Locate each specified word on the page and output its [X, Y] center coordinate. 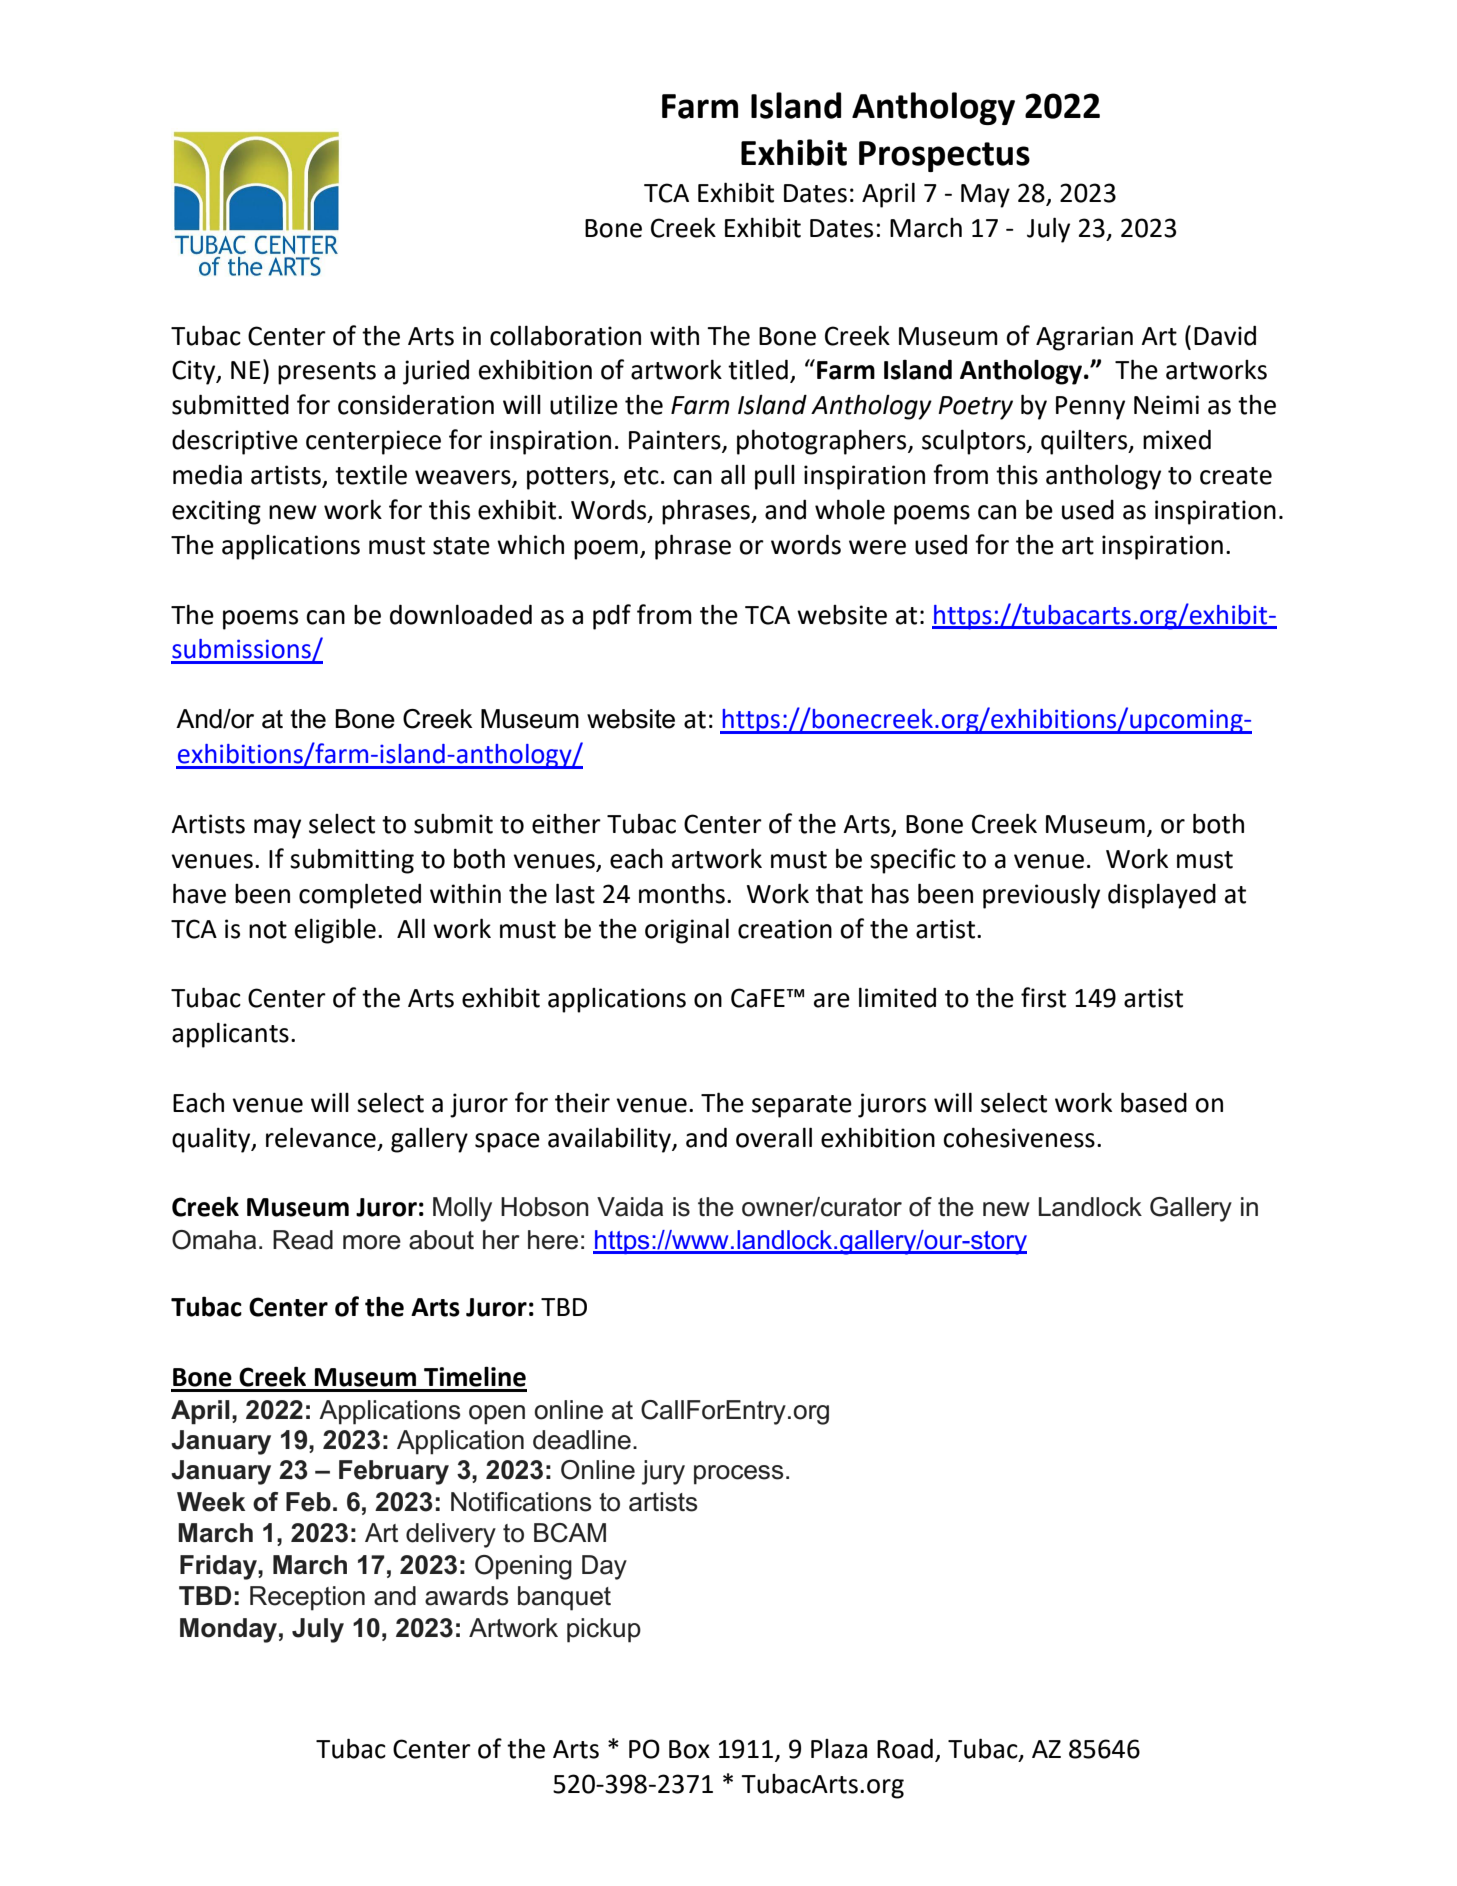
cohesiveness [1019, 1137]
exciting [216, 512]
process [738, 1475]
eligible [335, 931]
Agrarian [1084, 338]
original [687, 931]
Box [689, 1749]
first [1043, 997]
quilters [1085, 442]
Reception [307, 1598]
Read [303, 1240]
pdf [612, 617]
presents [327, 373]
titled [758, 369]
